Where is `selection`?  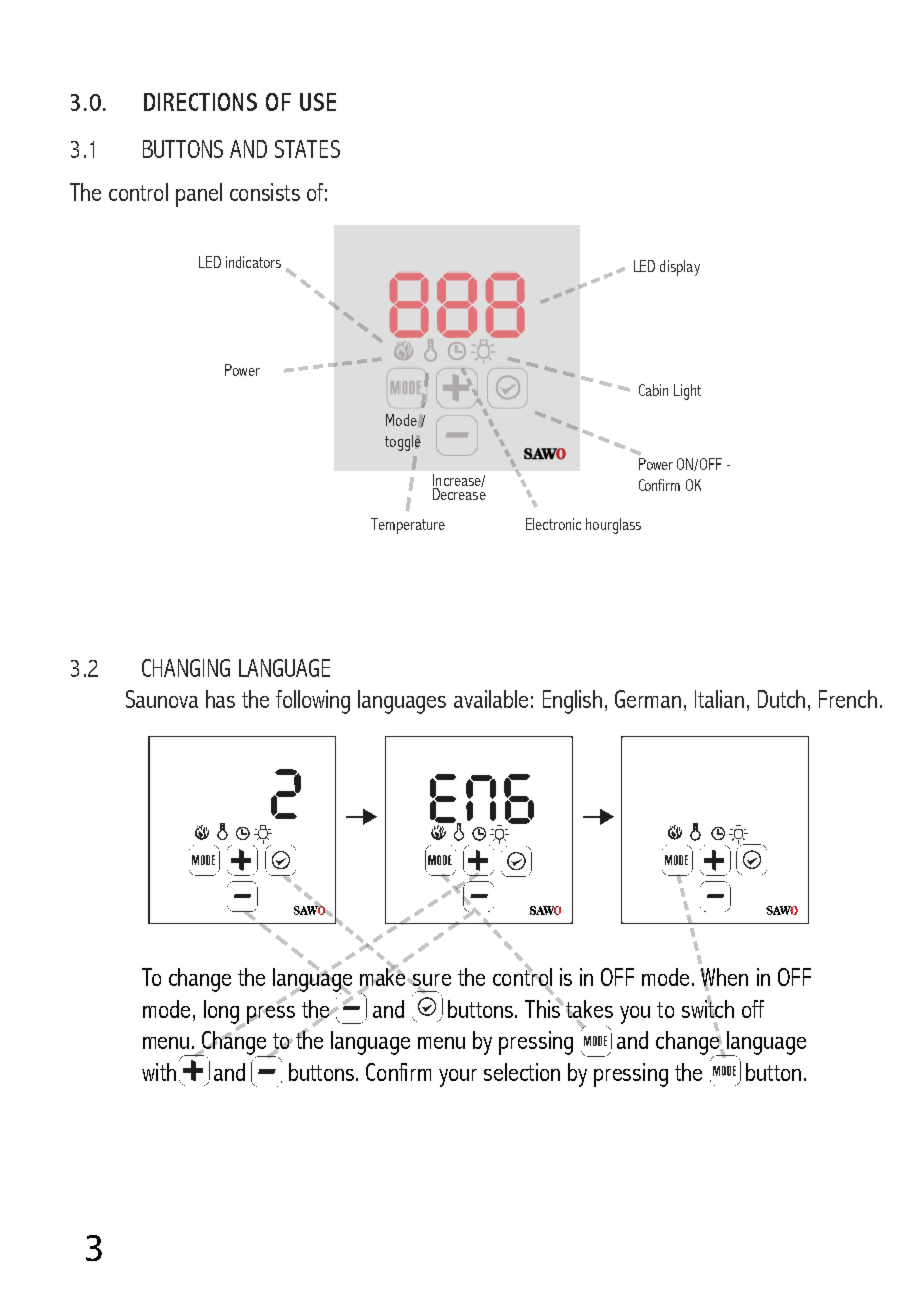 selection is located at coordinates (522, 1072).
